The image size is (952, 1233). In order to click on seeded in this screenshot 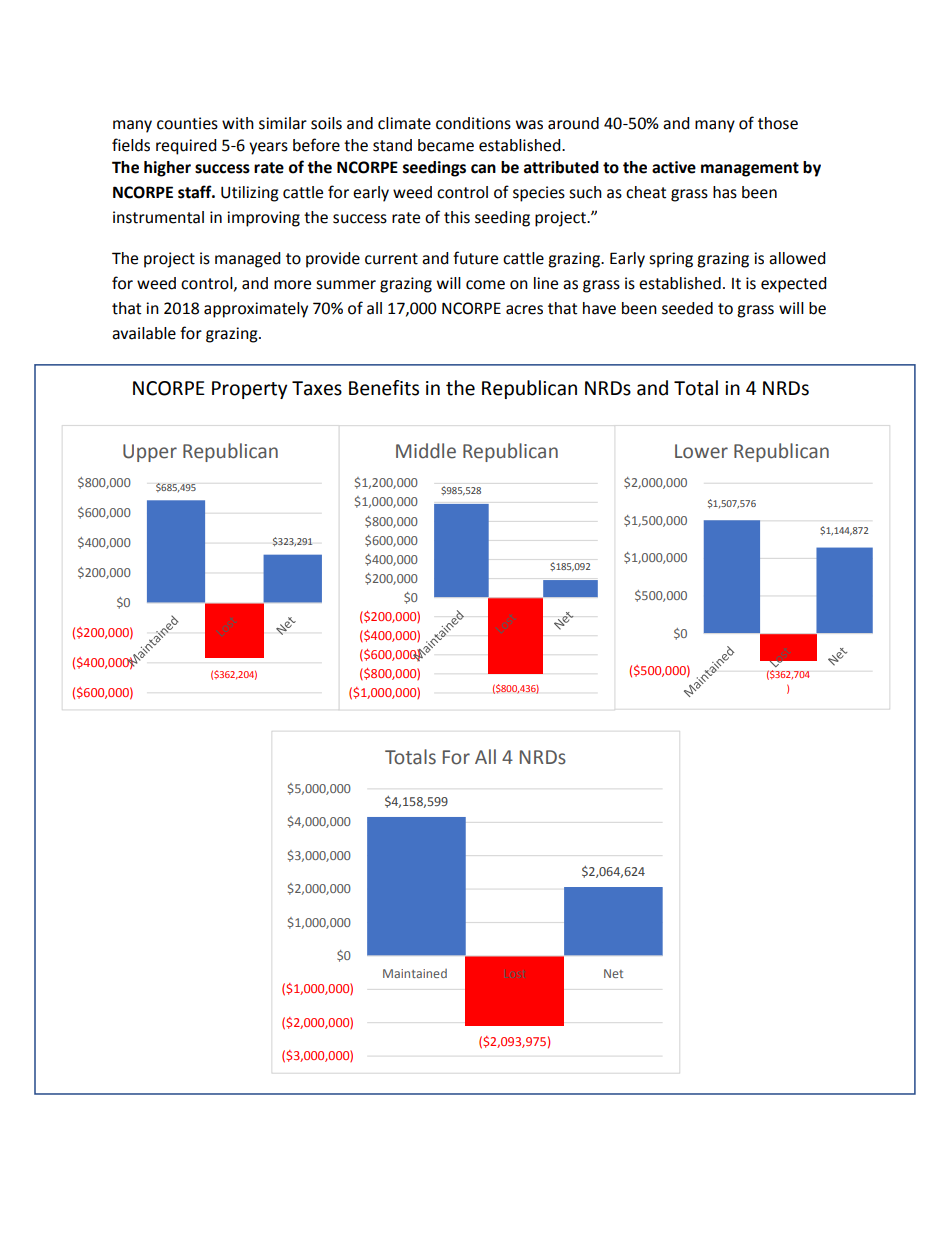, I will do `click(687, 308)`.
